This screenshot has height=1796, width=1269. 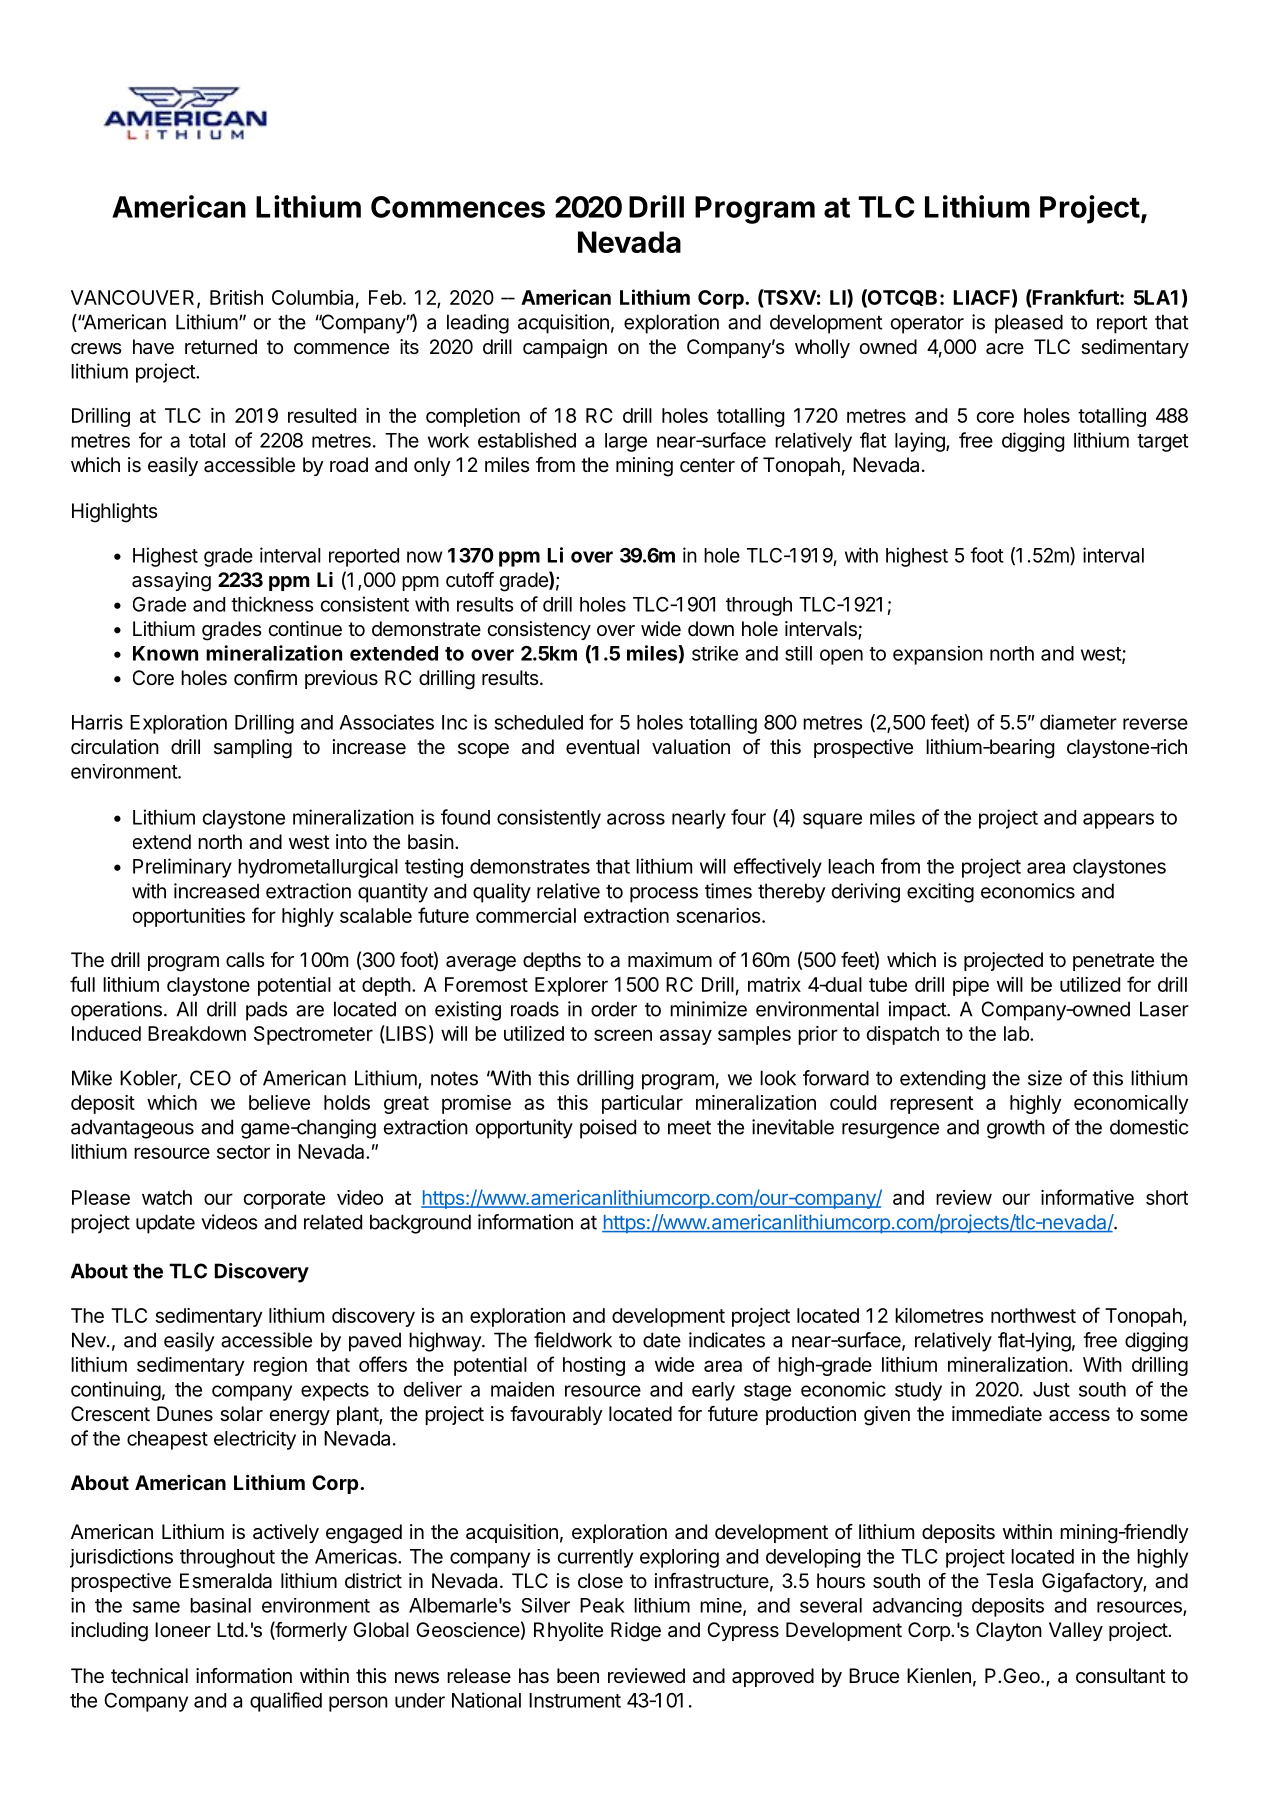 What do you see at coordinates (715, 653) in the screenshot?
I see `strike` at bounding box center [715, 653].
